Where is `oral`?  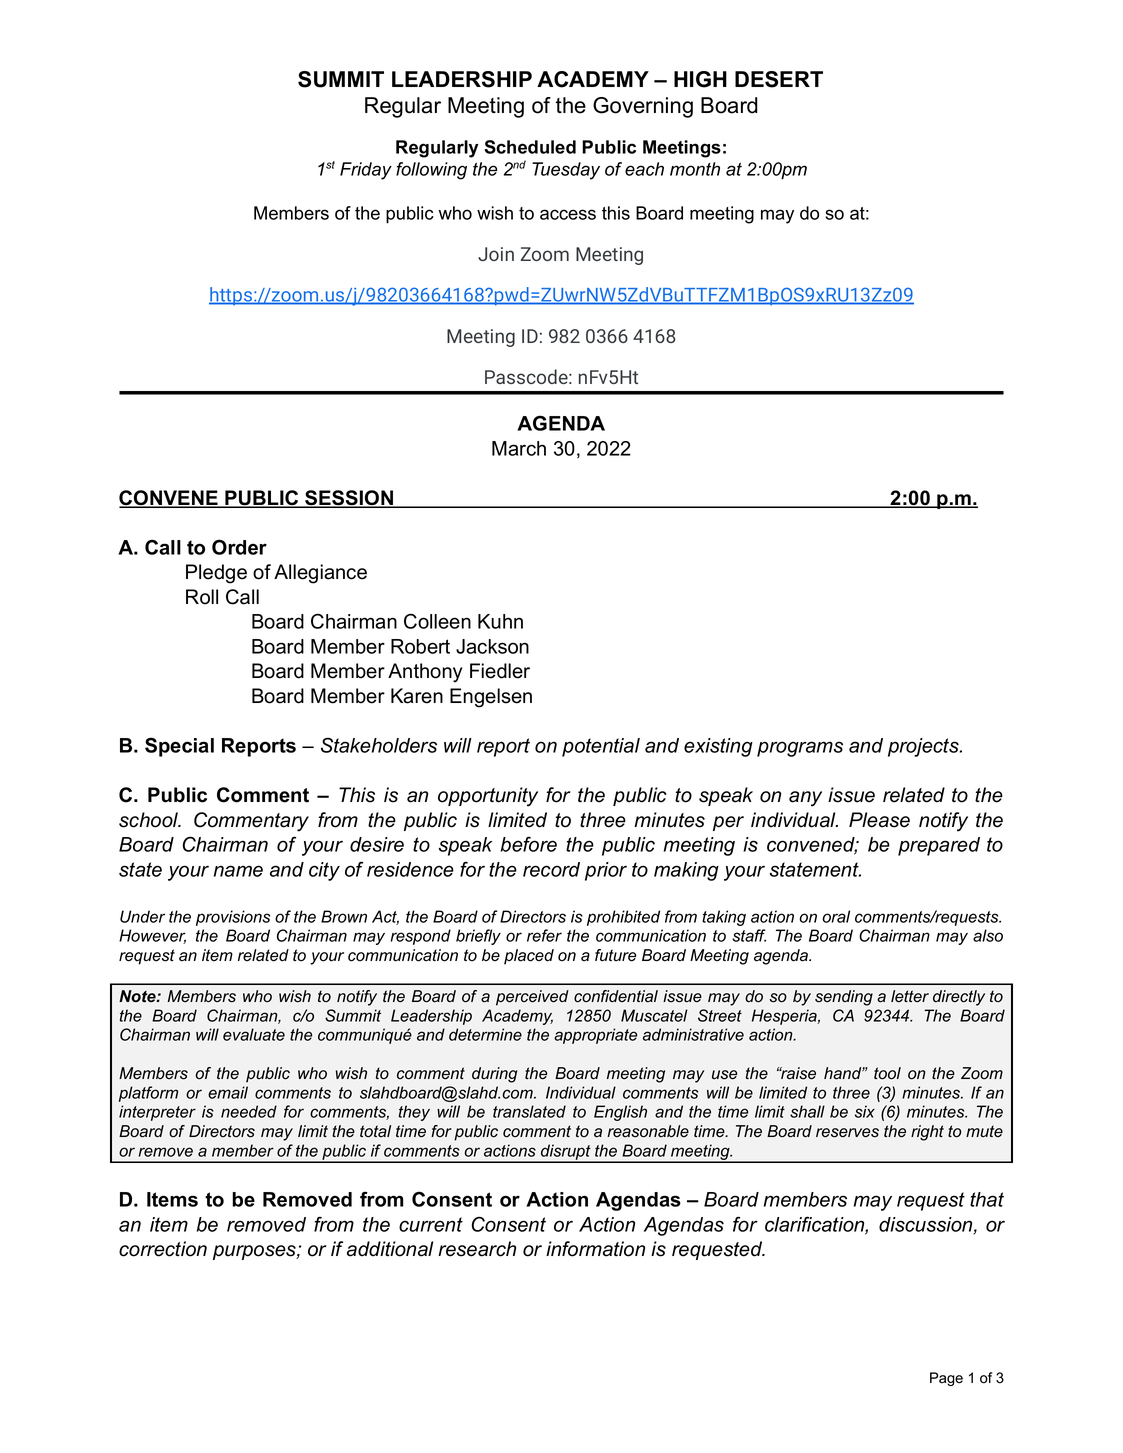
oral is located at coordinates (836, 916).
